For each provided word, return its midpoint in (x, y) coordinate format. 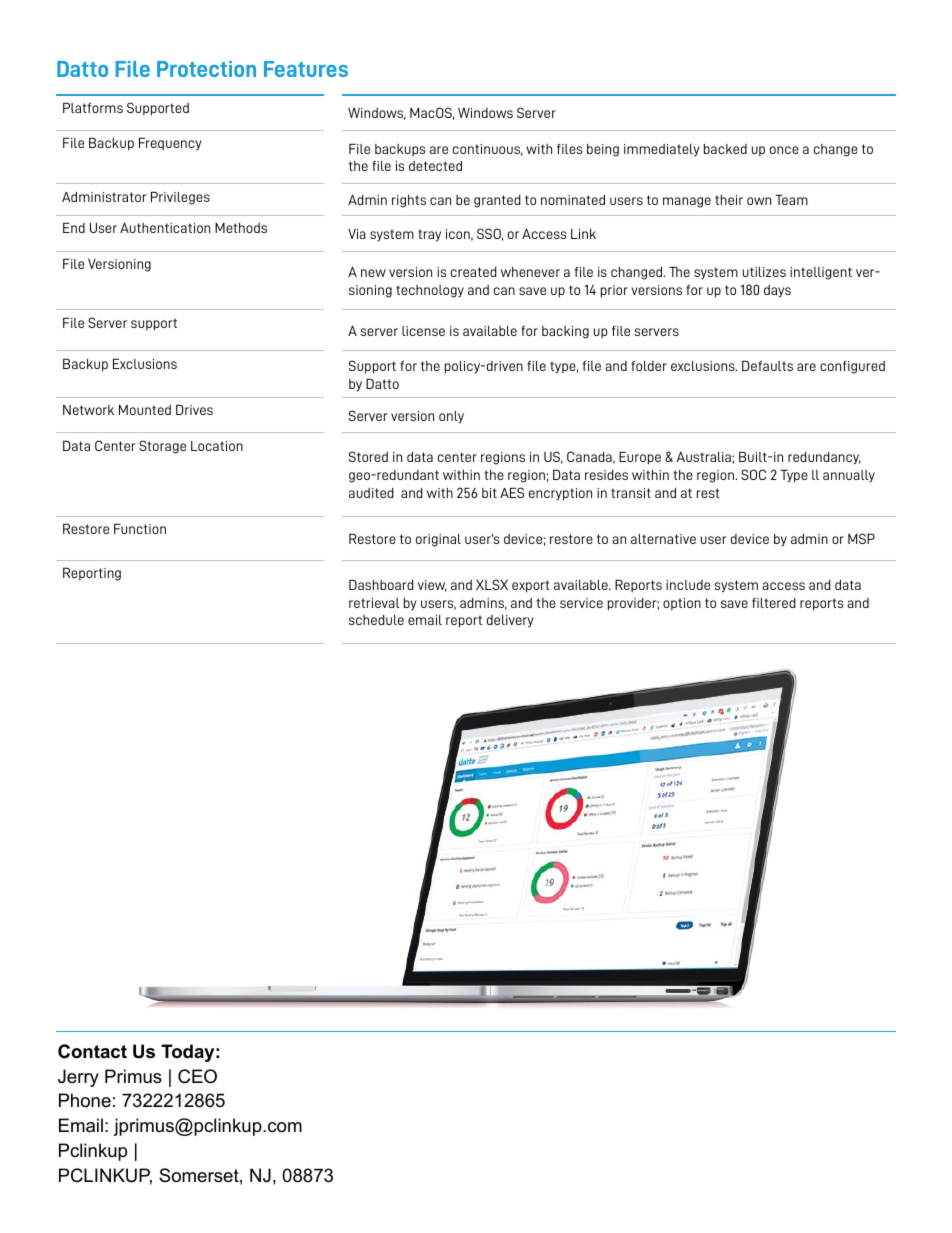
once (784, 150)
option (682, 604)
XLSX (492, 584)
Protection (206, 69)
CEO (197, 1076)
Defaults (767, 365)
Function (140, 528)
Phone (85, 1100)
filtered (774, 603)
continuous (488, 150)
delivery (510, 621)
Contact (92, 1051)
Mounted (145, 409)
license (423, 331)
